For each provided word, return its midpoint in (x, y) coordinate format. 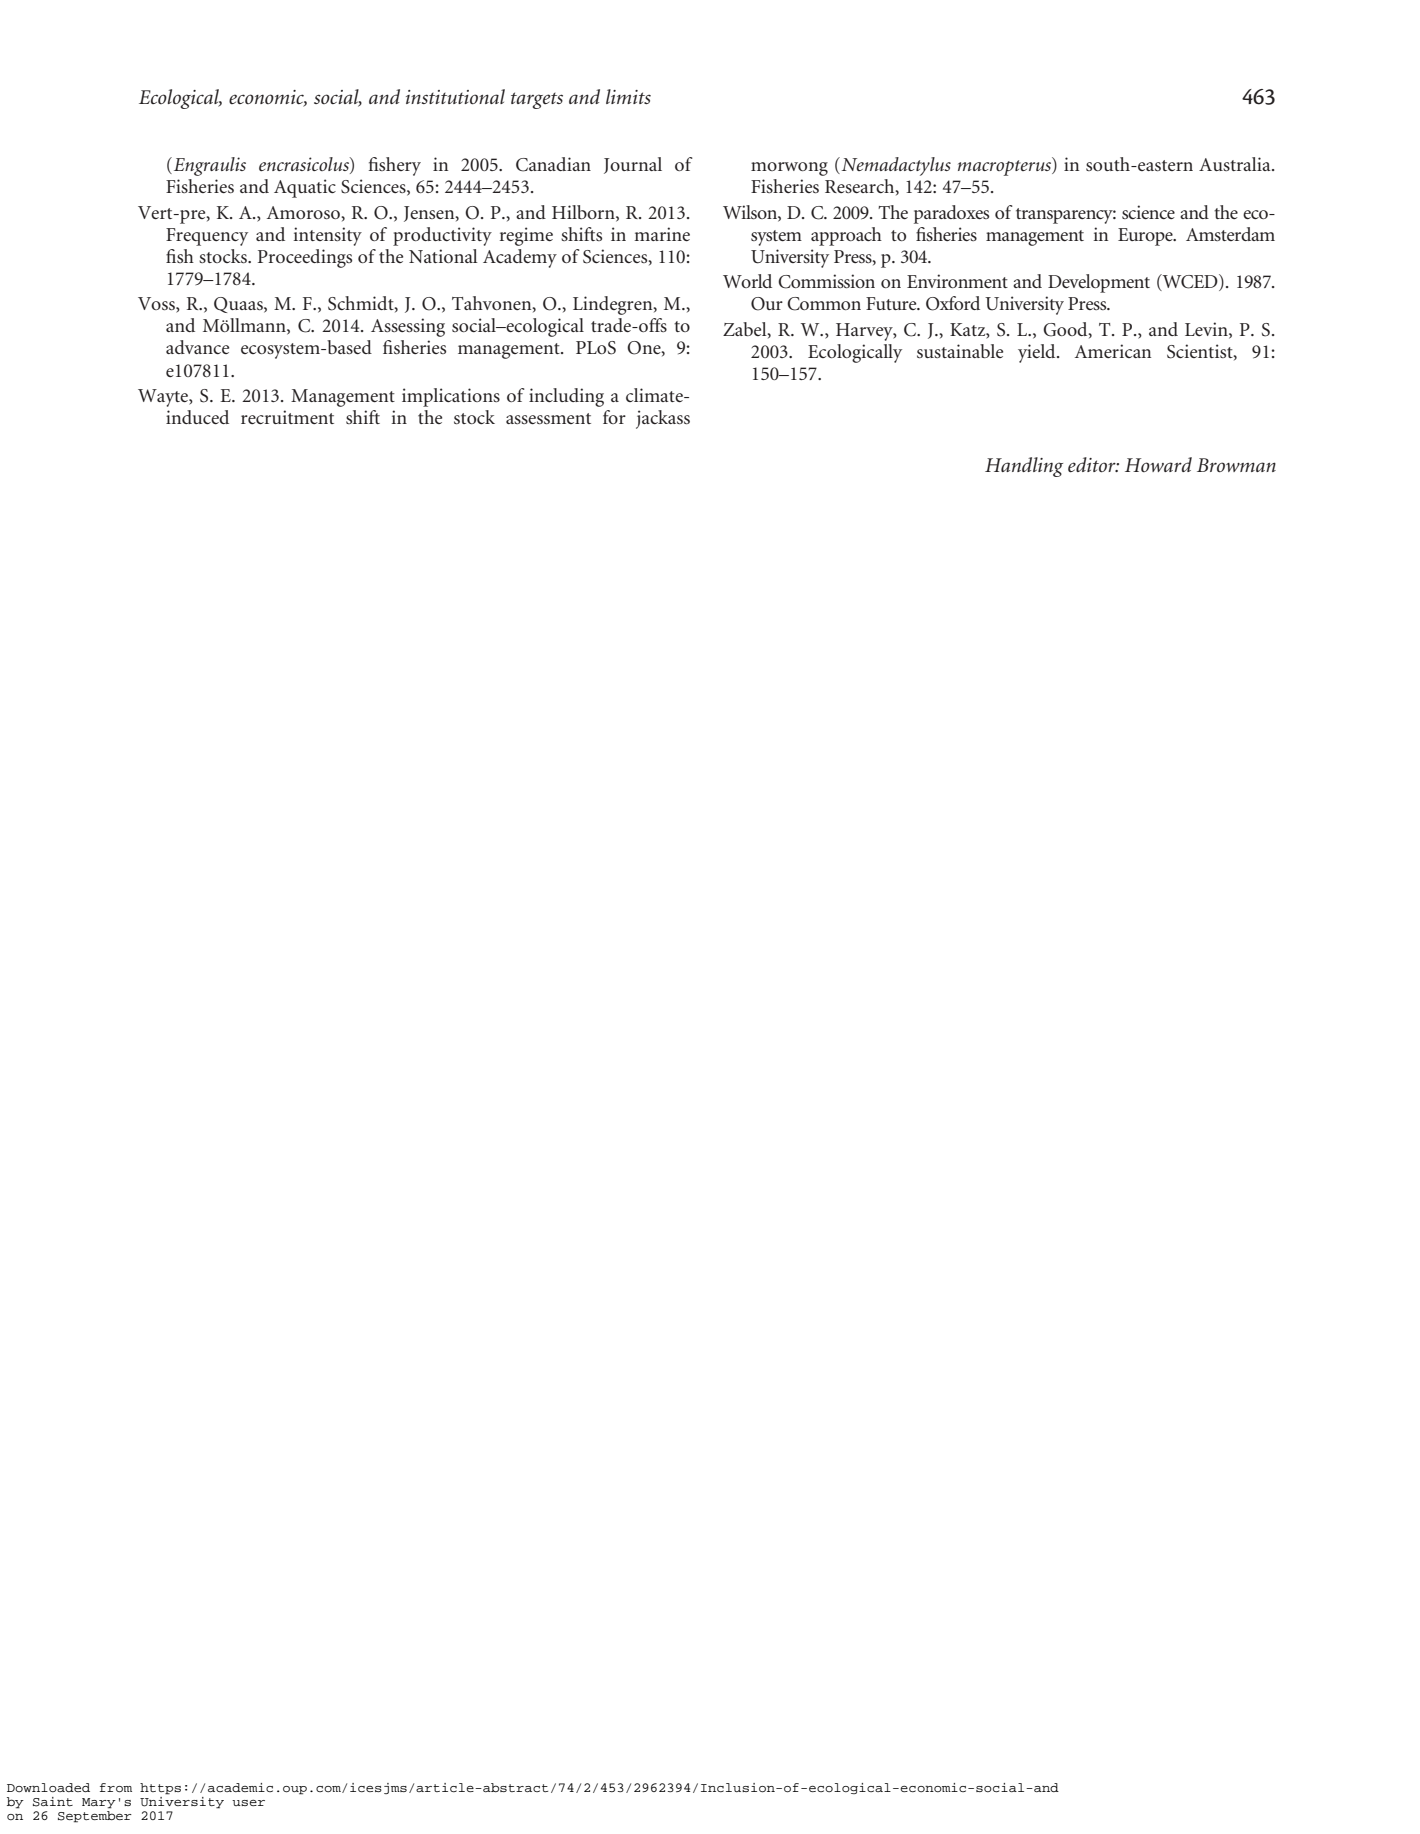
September (95, 1817)
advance (197, 347)
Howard (1158, 464)
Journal (633, 165)
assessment (548, 418)
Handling (1024, 467)
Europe (1146, 237)
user (248, 1802)
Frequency (207, 237)
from (116, 1788)
